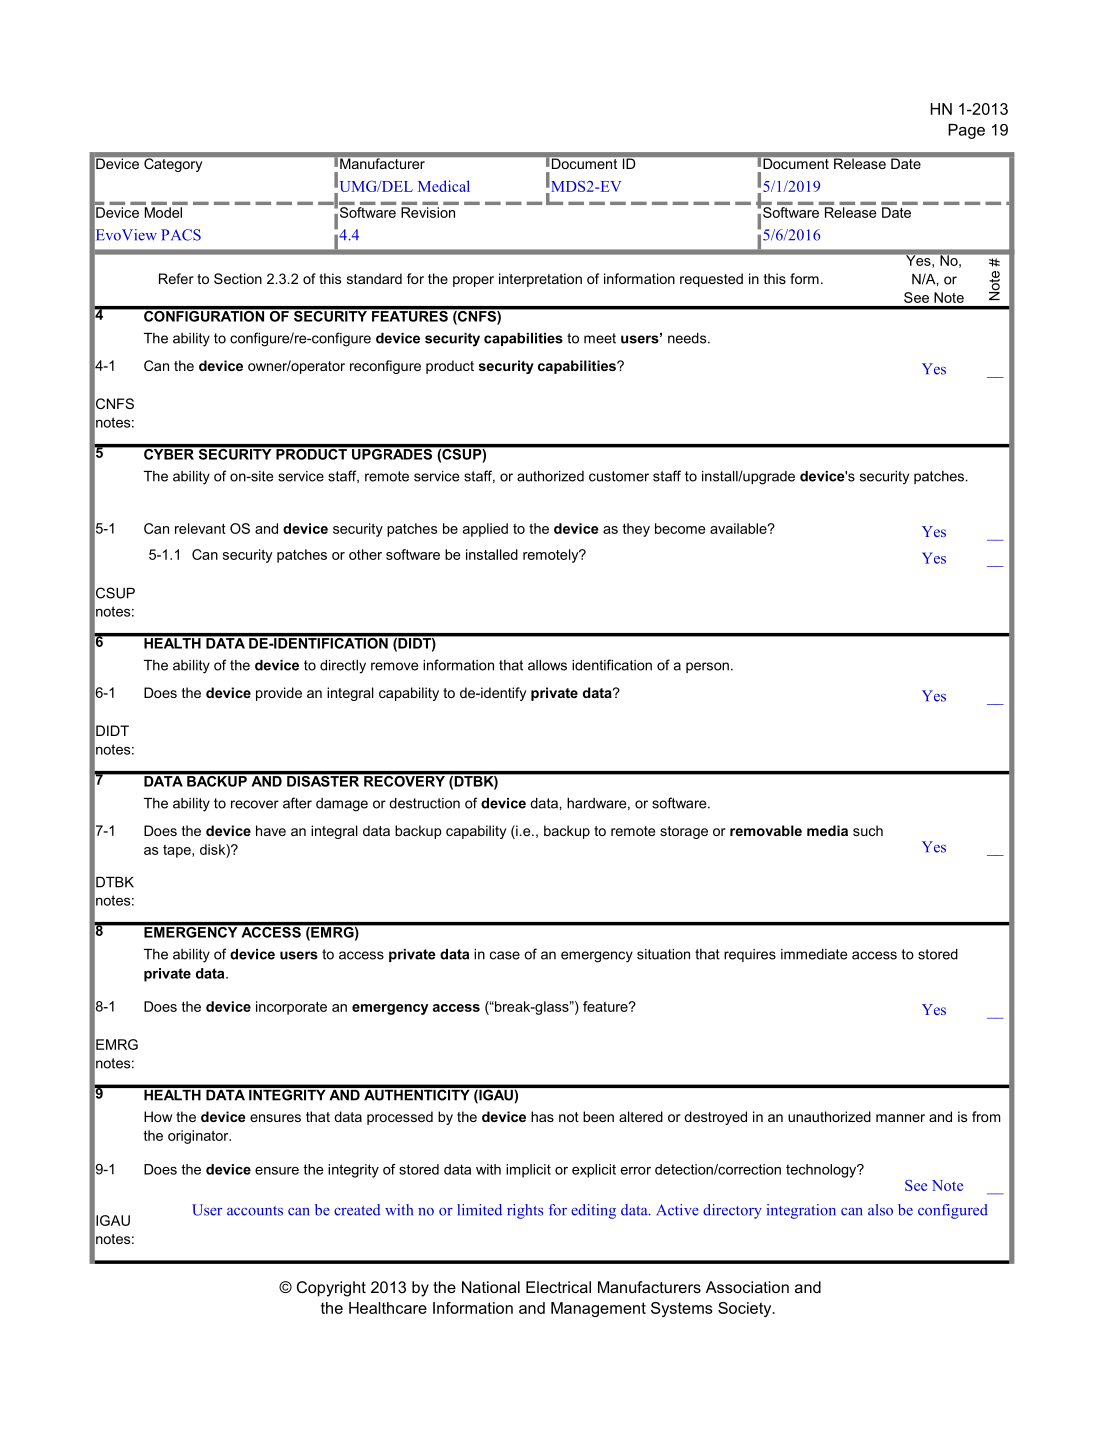 This screenshot has height=1434, width=1108. I want to click on relevant, so click(200, 528).
